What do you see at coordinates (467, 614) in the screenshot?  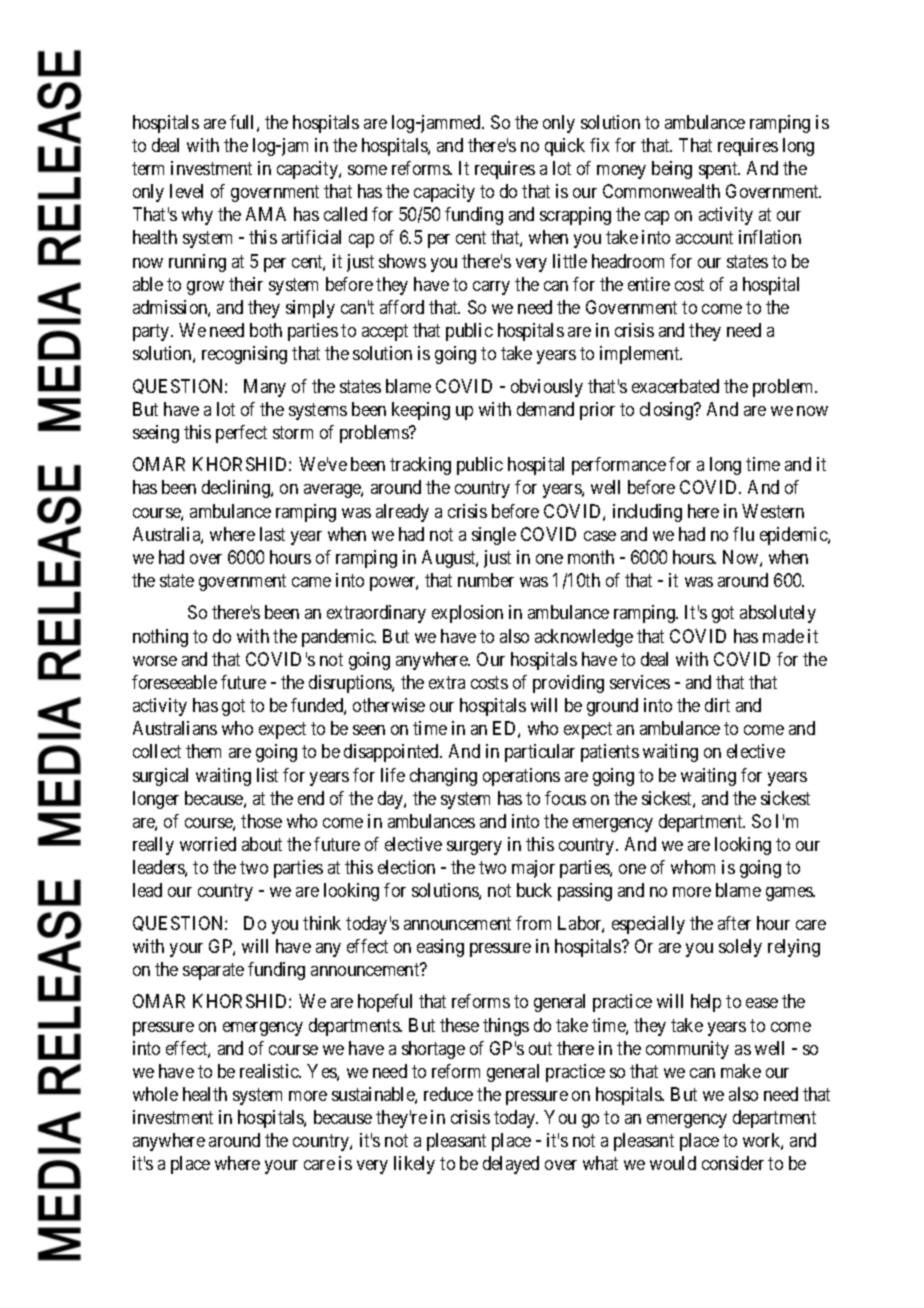 I see `explosion` at bounding box center [467, 614].
